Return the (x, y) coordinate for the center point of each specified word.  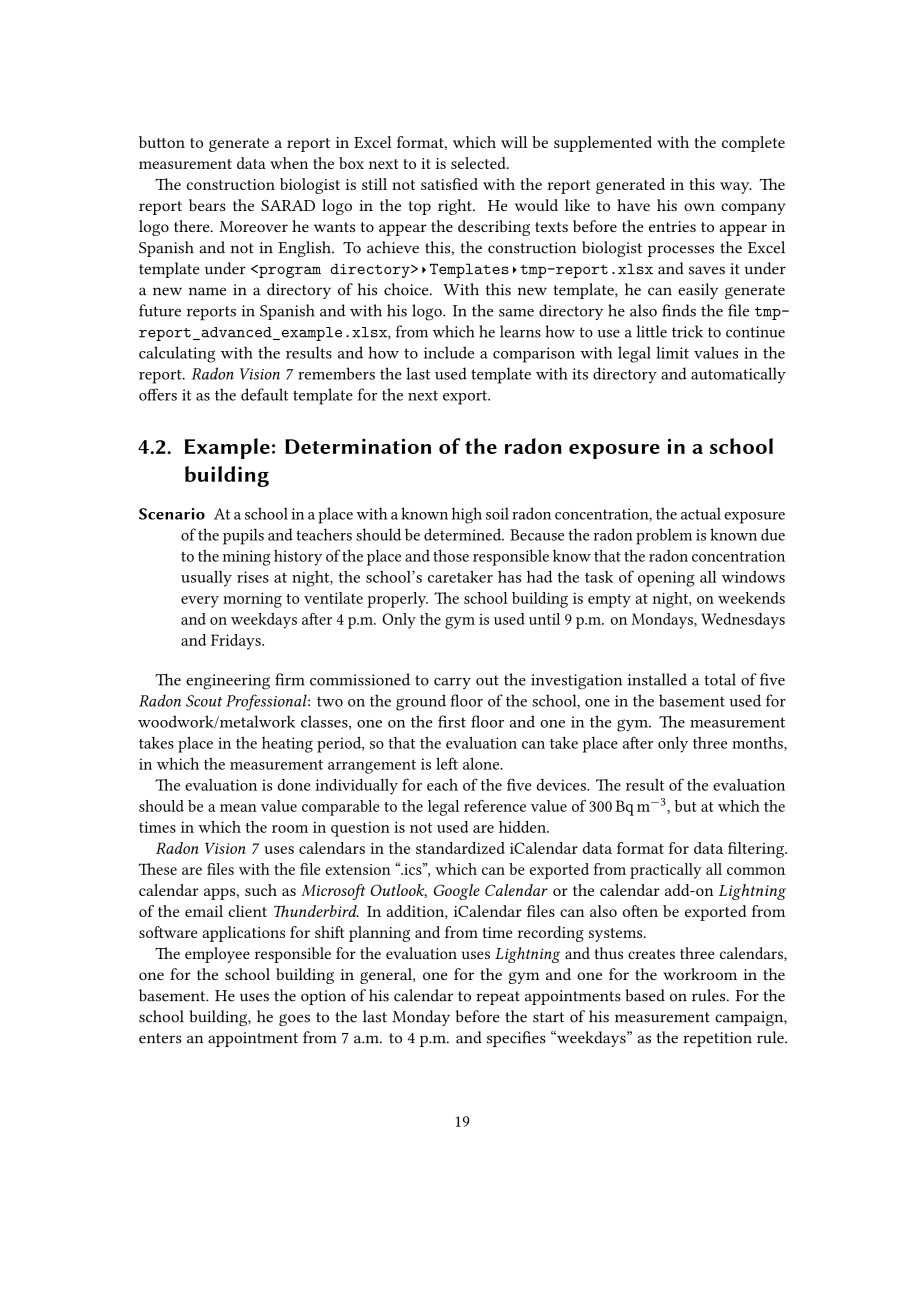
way (736, 188)
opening (666, 579)
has (509, 577)
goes (294, 1020)
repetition (717, 1039)
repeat (498, 998)
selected (479, 163)
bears (207, 205)
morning (252, 600)
